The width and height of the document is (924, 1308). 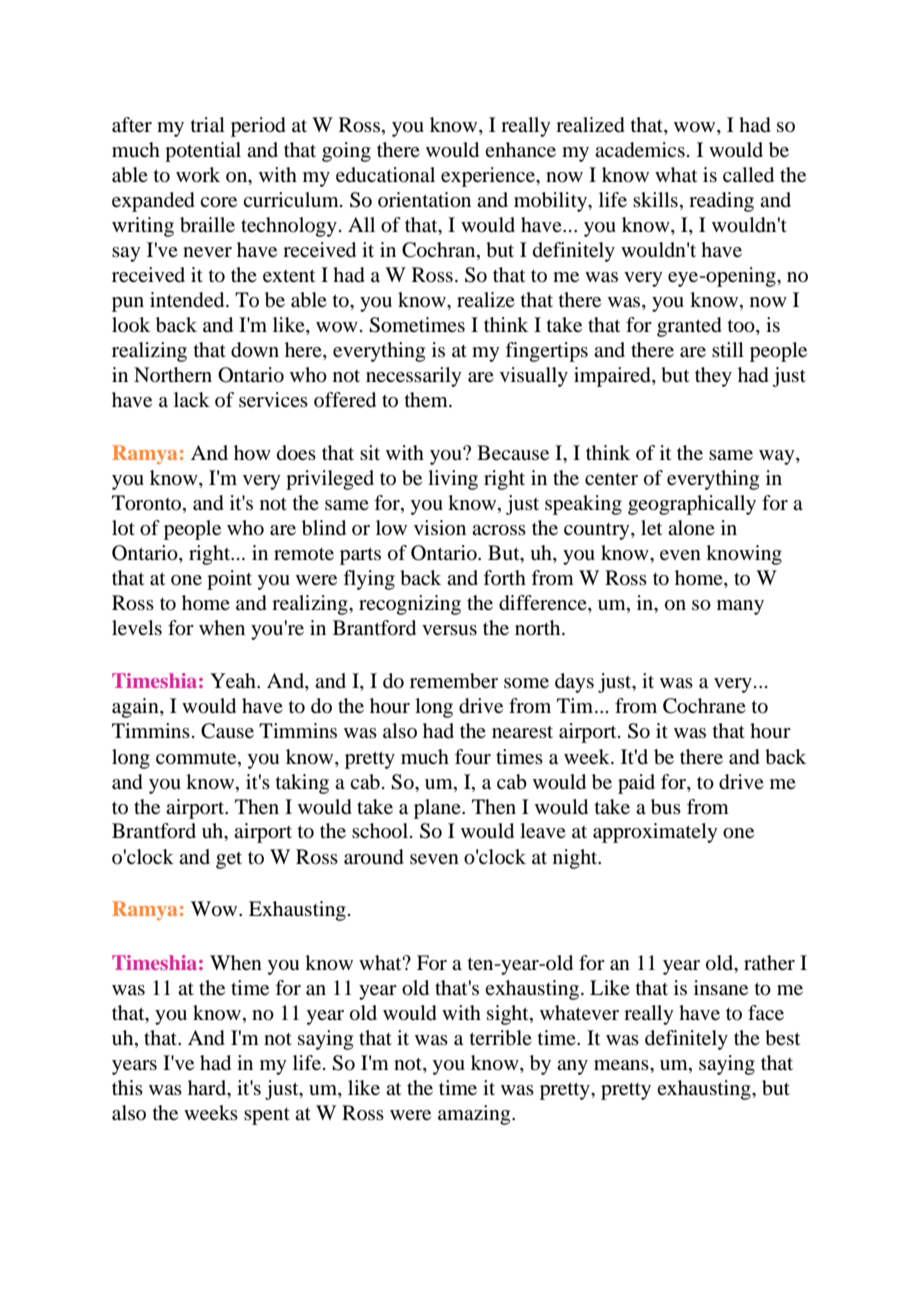 What do you see at coordinates (203, 152) in the document?
I see `potential` at bounding box center [203, 152].
